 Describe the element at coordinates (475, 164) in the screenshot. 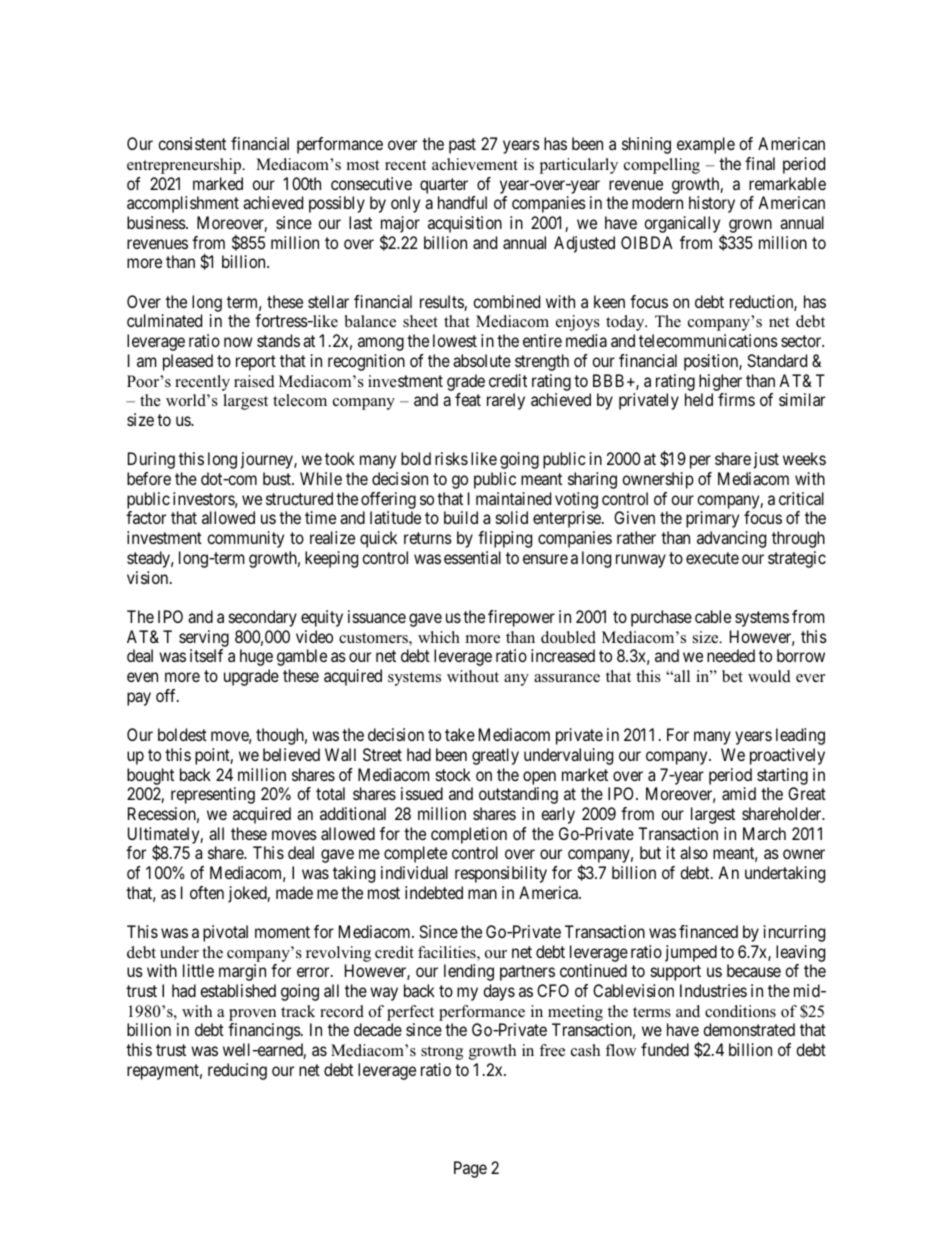

I see `achievement` at that location.
